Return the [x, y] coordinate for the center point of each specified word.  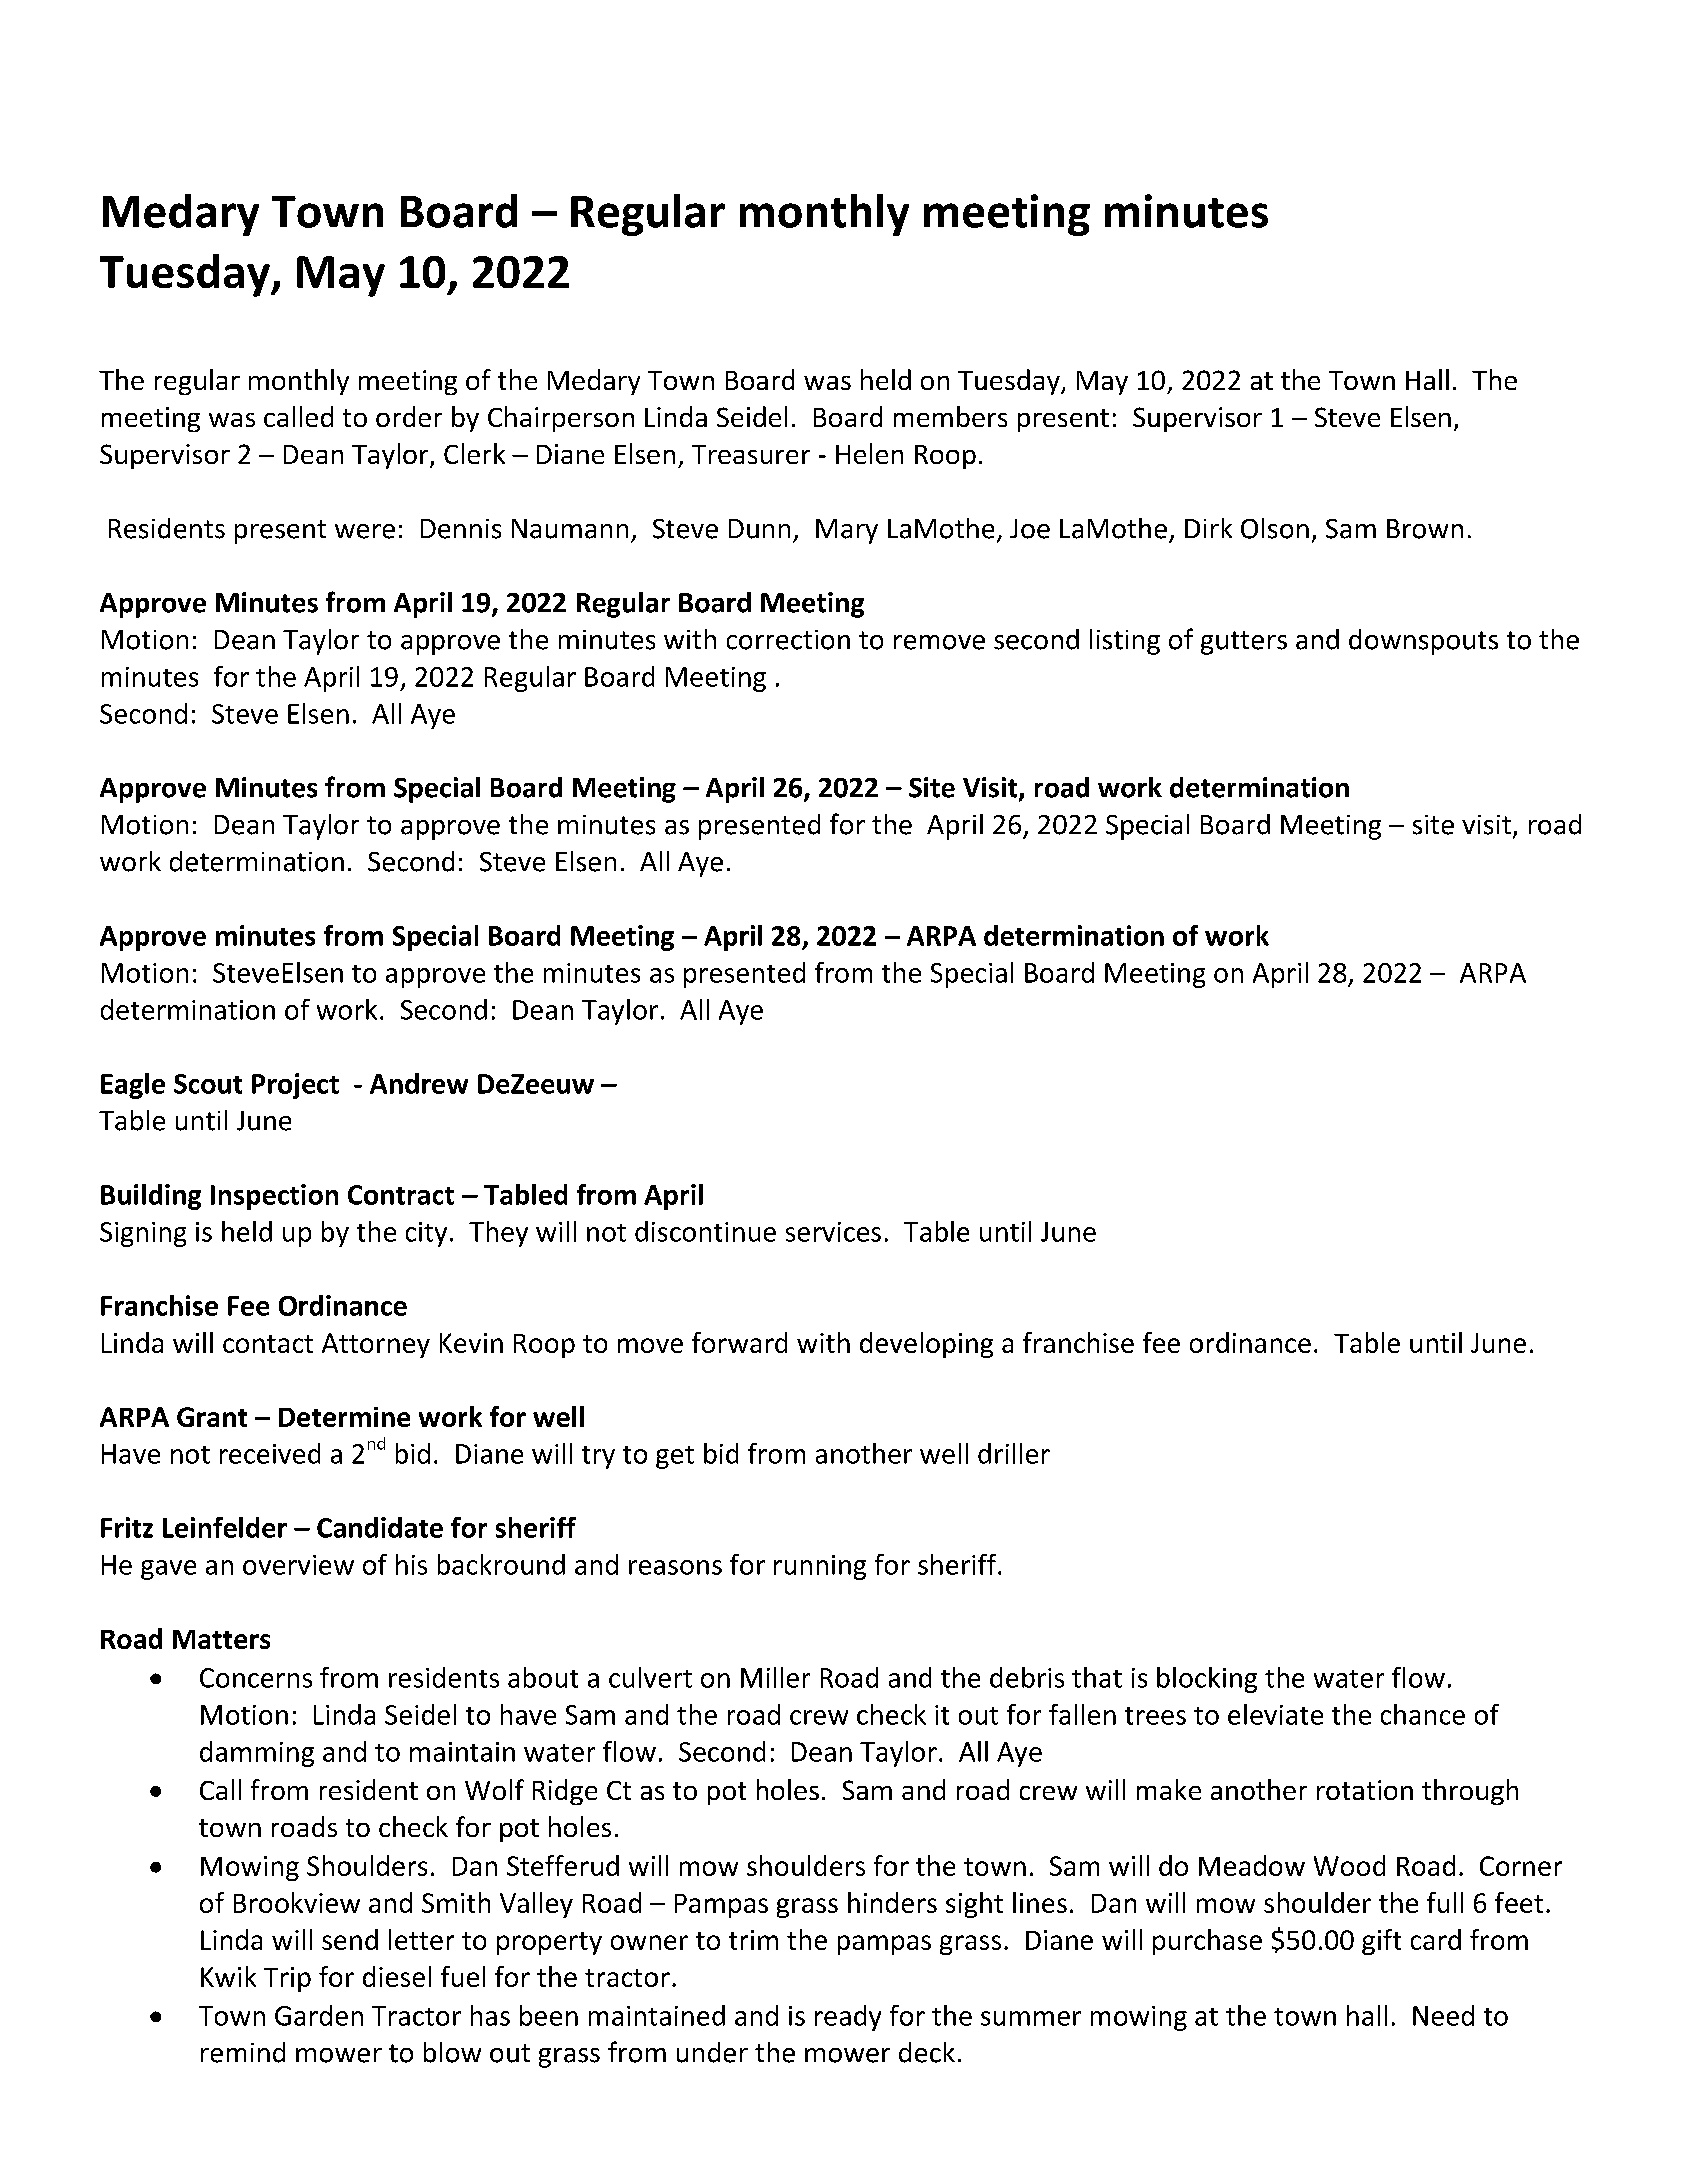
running [820, 1567]
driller [1014, 1453]
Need [1443, 2015]
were [365, 531]
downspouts [1423, 642]
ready [848, 2018]
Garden [319, 2015]
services [833, 1232]
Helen [869, 453]
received [270, 1453]
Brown [1425, 529]
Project [295, 1086]
